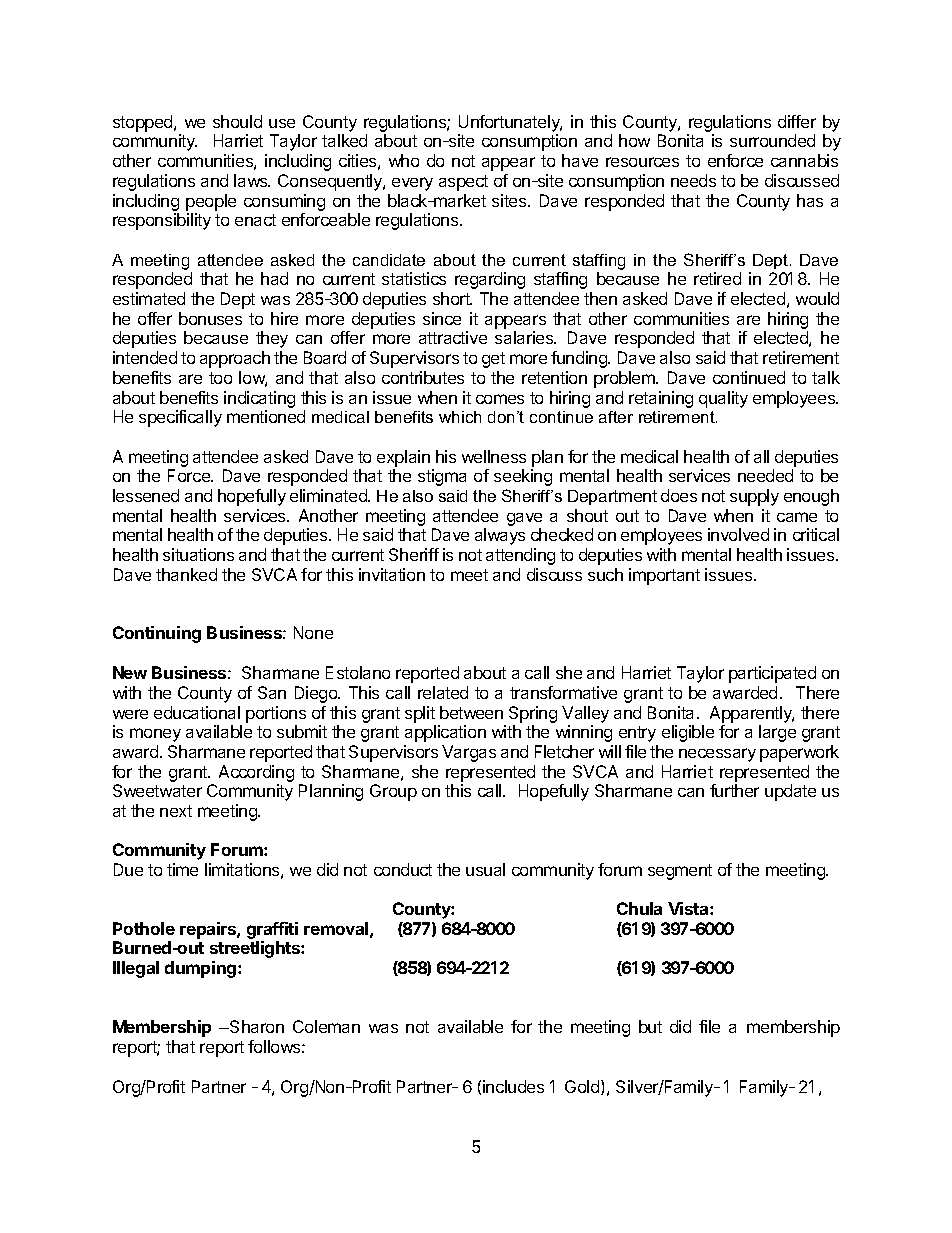 Image resolution: width=952 pixels, height=1233 pixels. What do you see at coordinates (176, 811) in the screenshot?
I see `next` at bounding box center [176, 811].
